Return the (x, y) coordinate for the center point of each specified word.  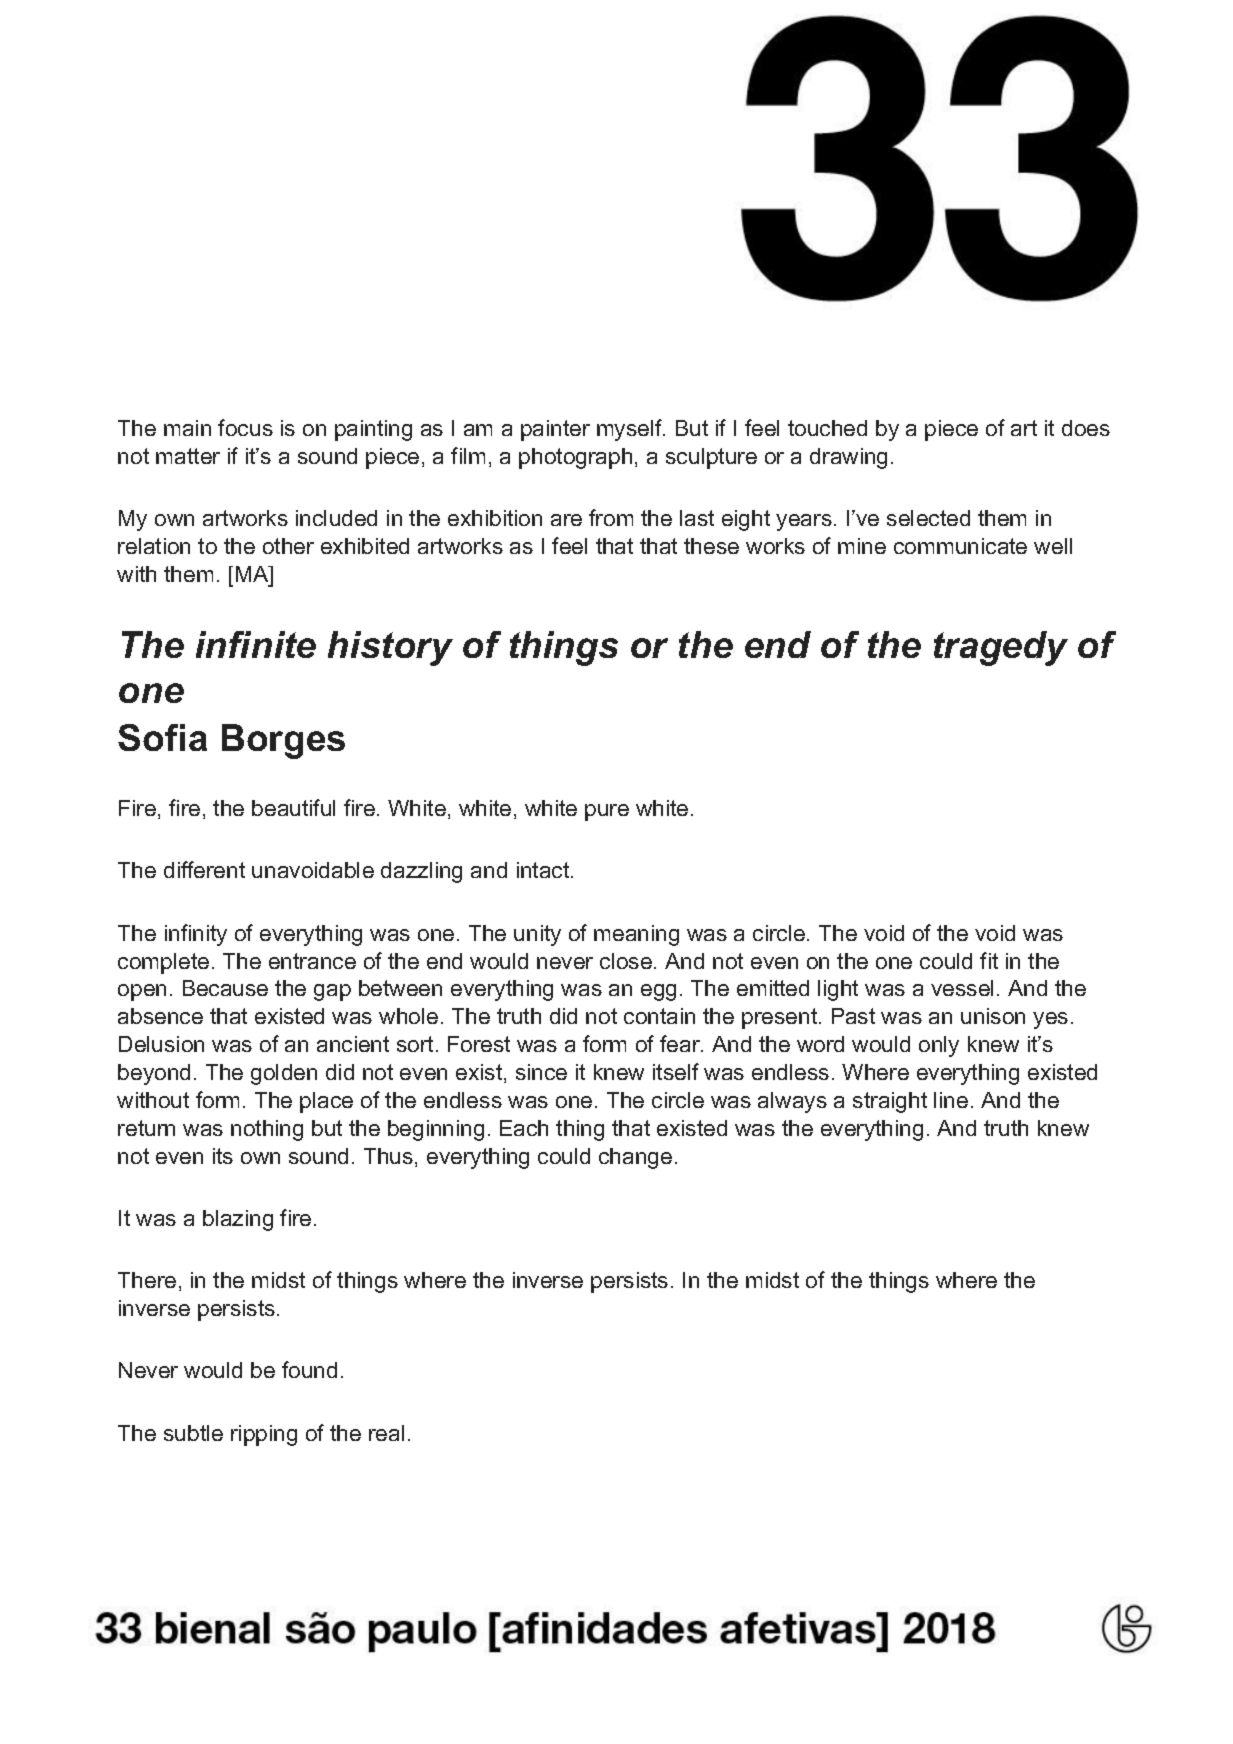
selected (928, 518)
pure (607, 812)
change (635, 1158)
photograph (575, 458)
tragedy (1001, 648)
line (951, 1100)
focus (245, 427)
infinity (196, 935)
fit (989, 960)
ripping (264, 1435)
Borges (283, 741)
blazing (238, 1220)
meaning (636, 935)
